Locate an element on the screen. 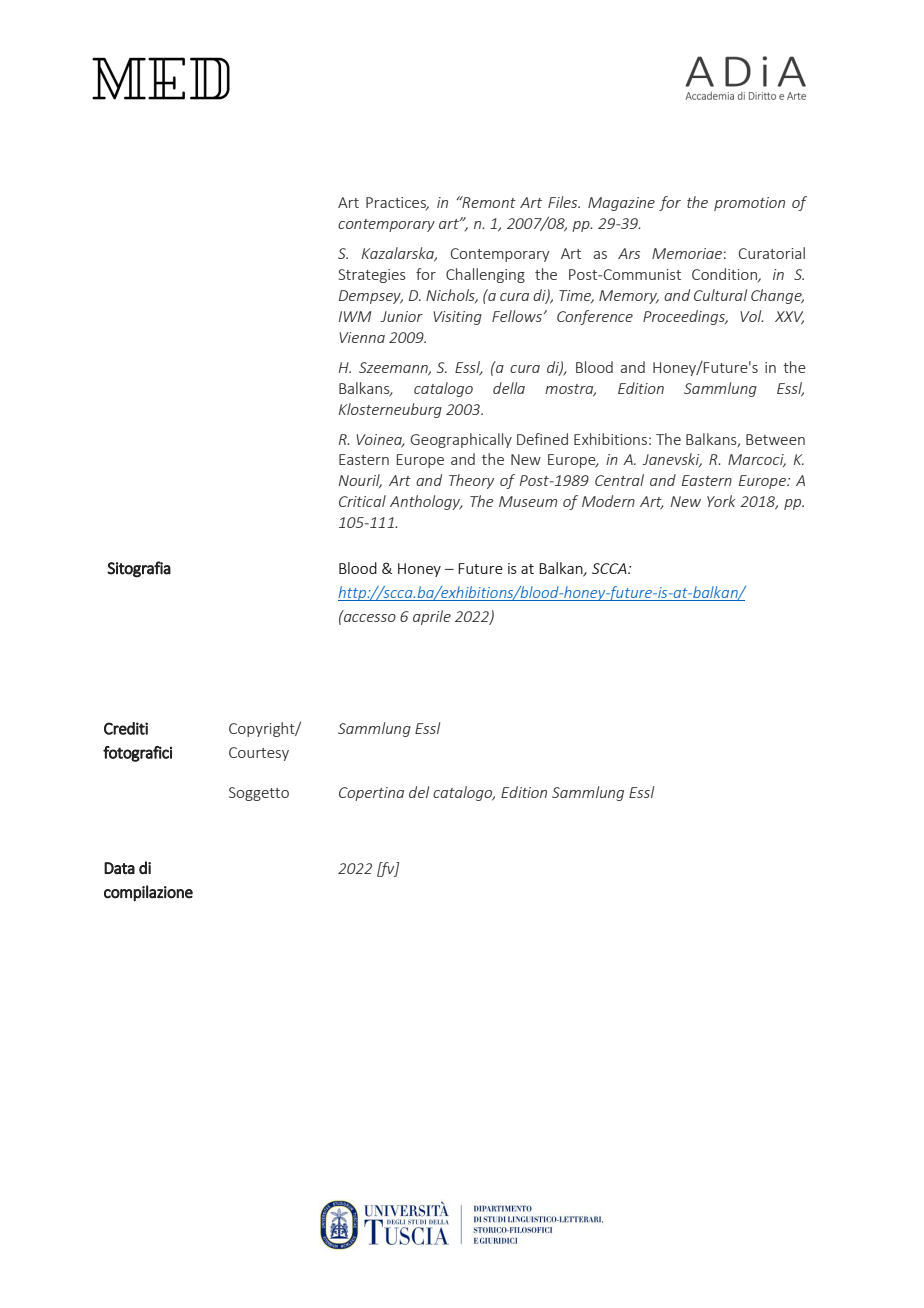 The image size is (924, 1308). York is located at coordinates (721, 501).
